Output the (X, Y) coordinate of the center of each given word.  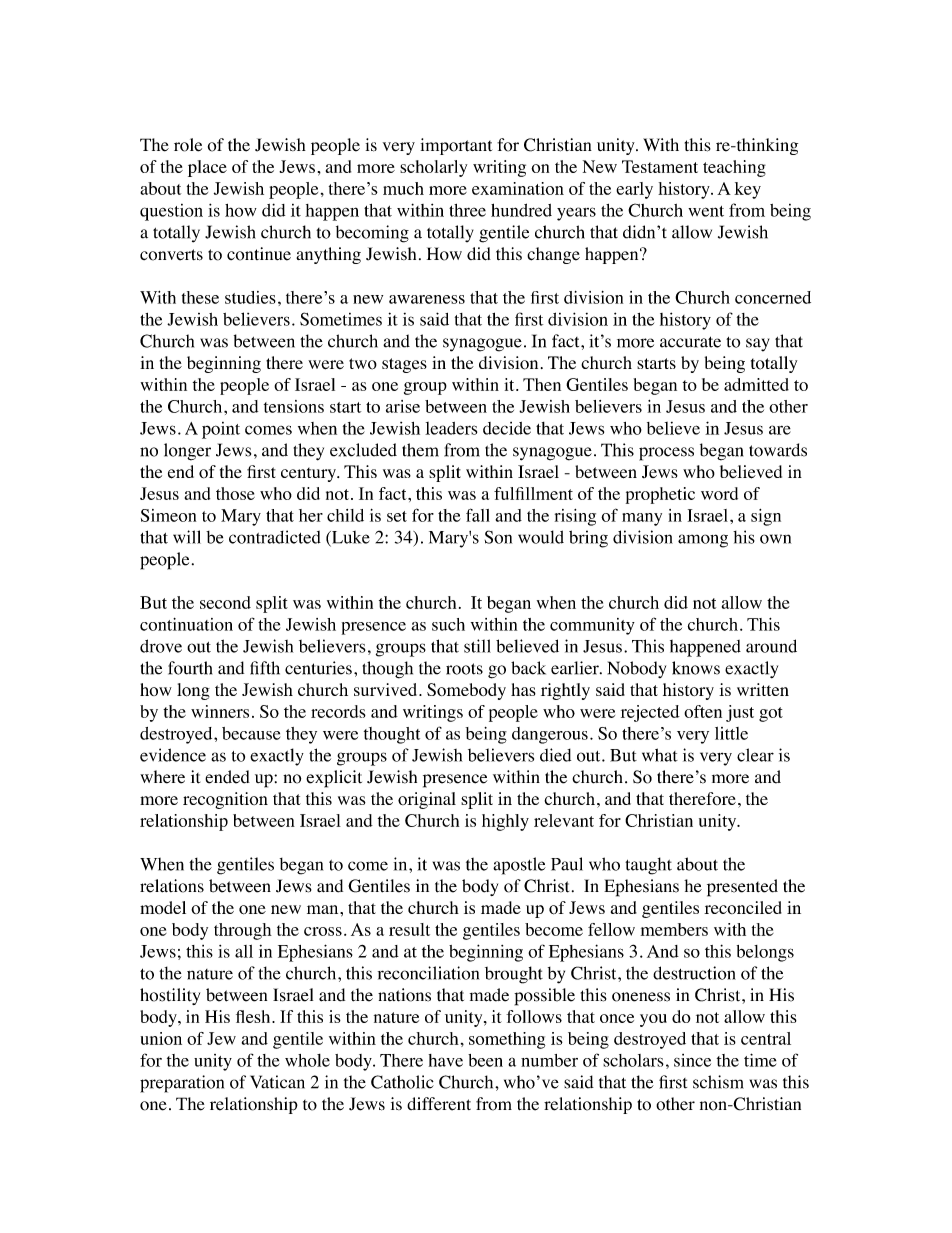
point (221, 430)
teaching (734, 168)
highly (505, 822)
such (448, 624)
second (225, 602)
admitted (756, 384)
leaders (451, 428)
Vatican (277, 1082)
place (207, 168)
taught (648, 866)
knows (696, 668)
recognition (225, 800)
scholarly (433, 168)
